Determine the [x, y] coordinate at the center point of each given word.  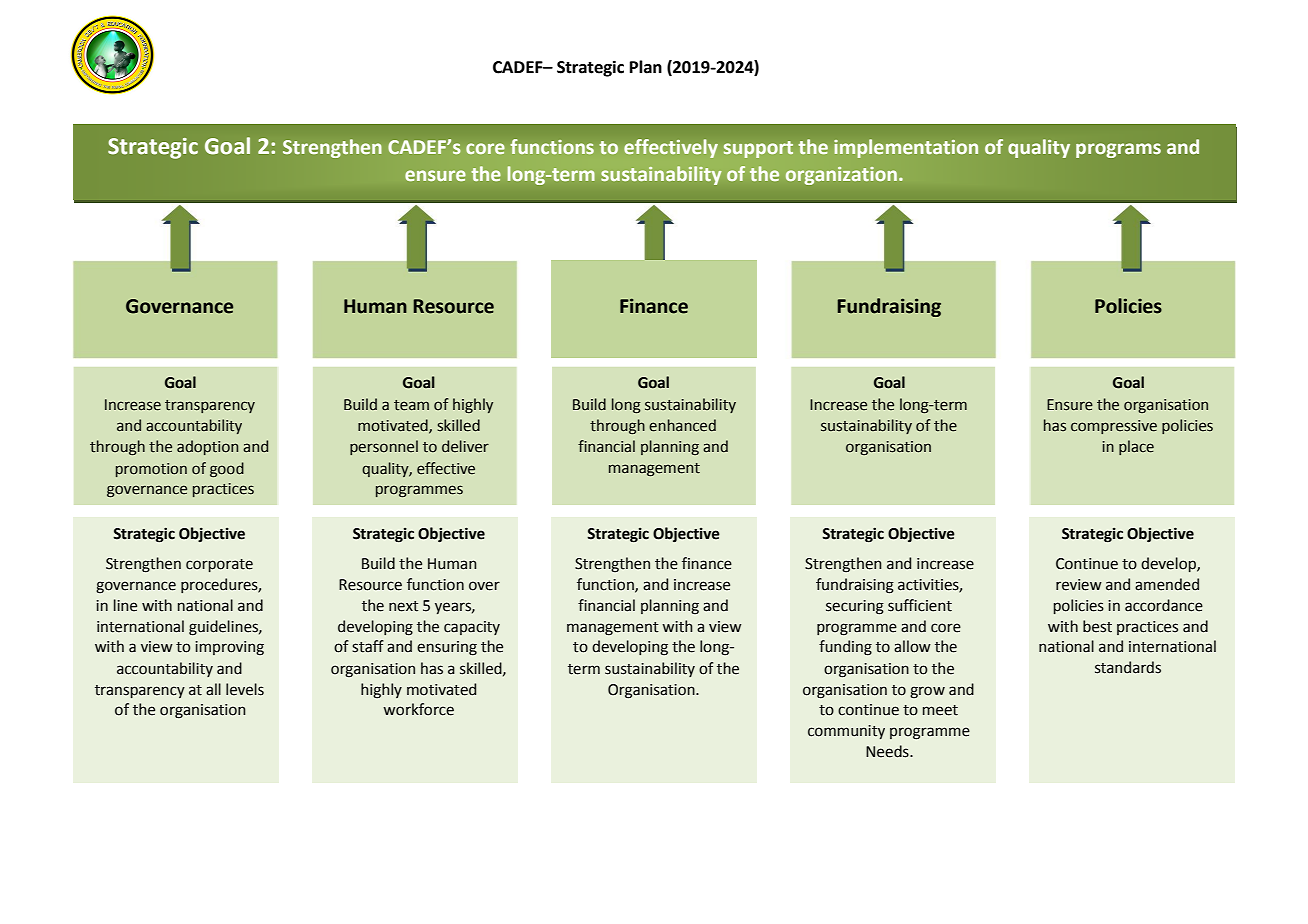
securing [855, 607]
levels [245, 689]
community [846, 732]
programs [1118, 150]
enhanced [682, 425]
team [411, 405]
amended [1167, 584]
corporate [219, 565]
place [1136, 447]
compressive [1114, 427]
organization [841, 176]
